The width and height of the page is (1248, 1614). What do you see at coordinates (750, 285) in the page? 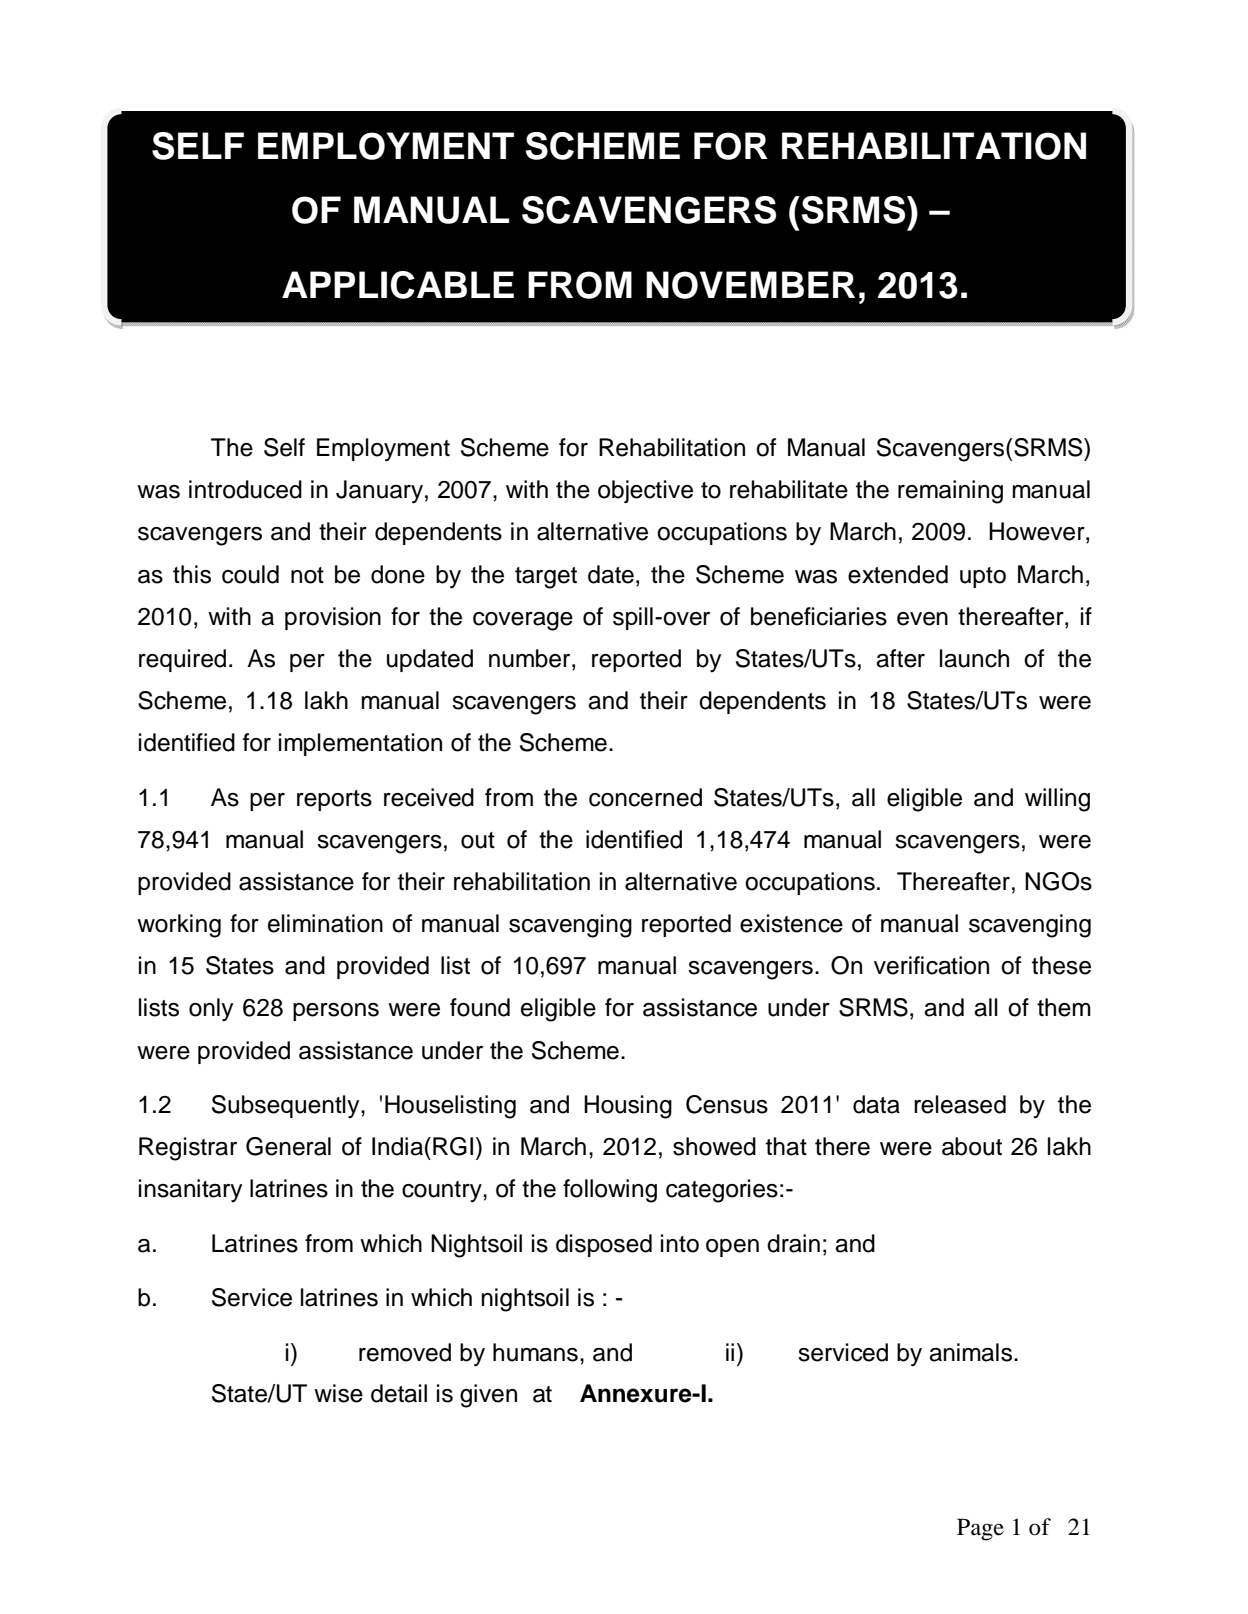
I see `NOVEMBER` at bounding box center [750, 285].
